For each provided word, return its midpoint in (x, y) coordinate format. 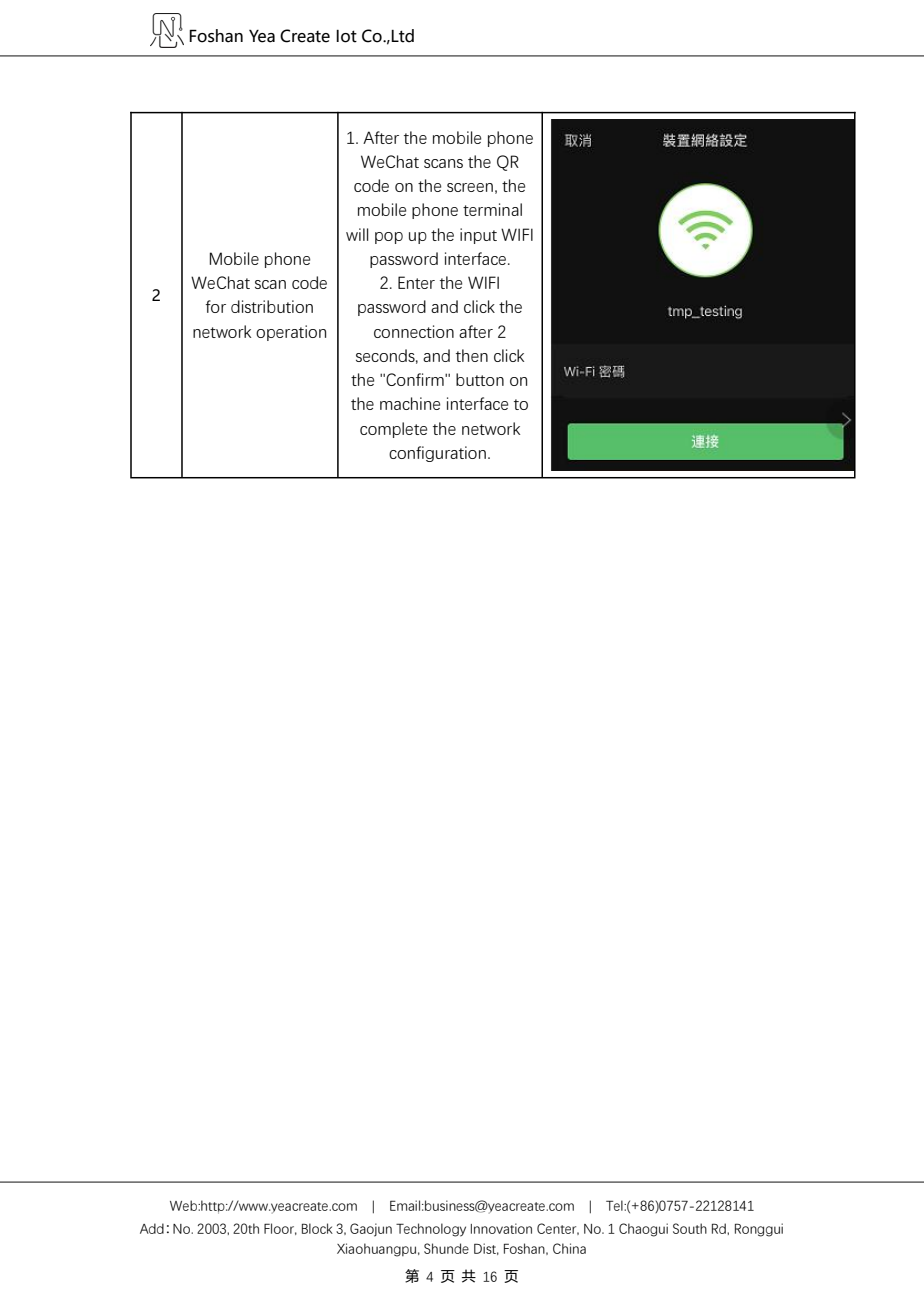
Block (317, 1228)
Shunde (446, 1248)
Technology (431, 1230)
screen (470, 187)
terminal (492, 209)
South (690, 1228)
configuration (437, 454)
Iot (346, 36)
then (472, 355)
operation (291, 333)
